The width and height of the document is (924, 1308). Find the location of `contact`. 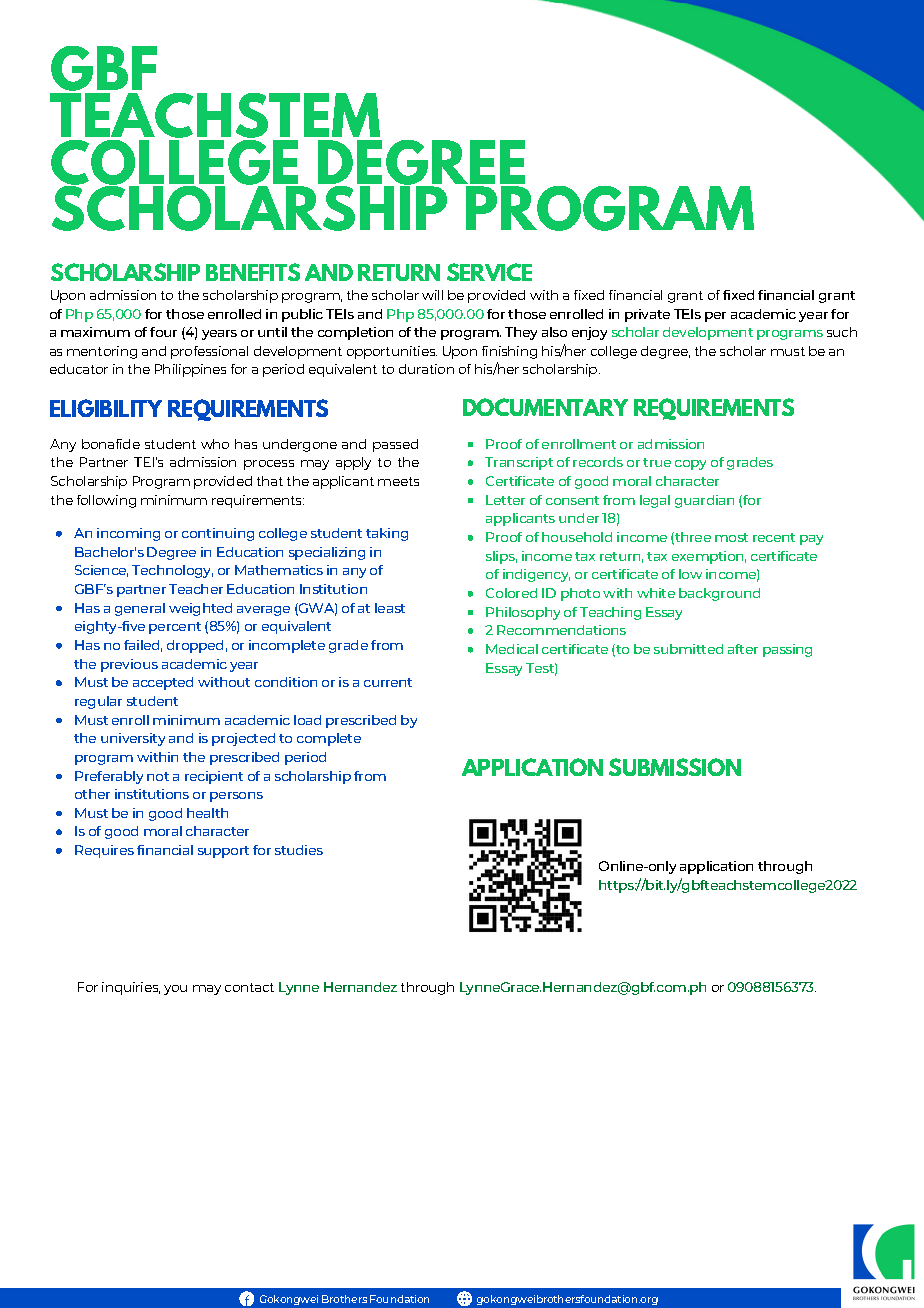

contact is located at coordinates (249, 987).
